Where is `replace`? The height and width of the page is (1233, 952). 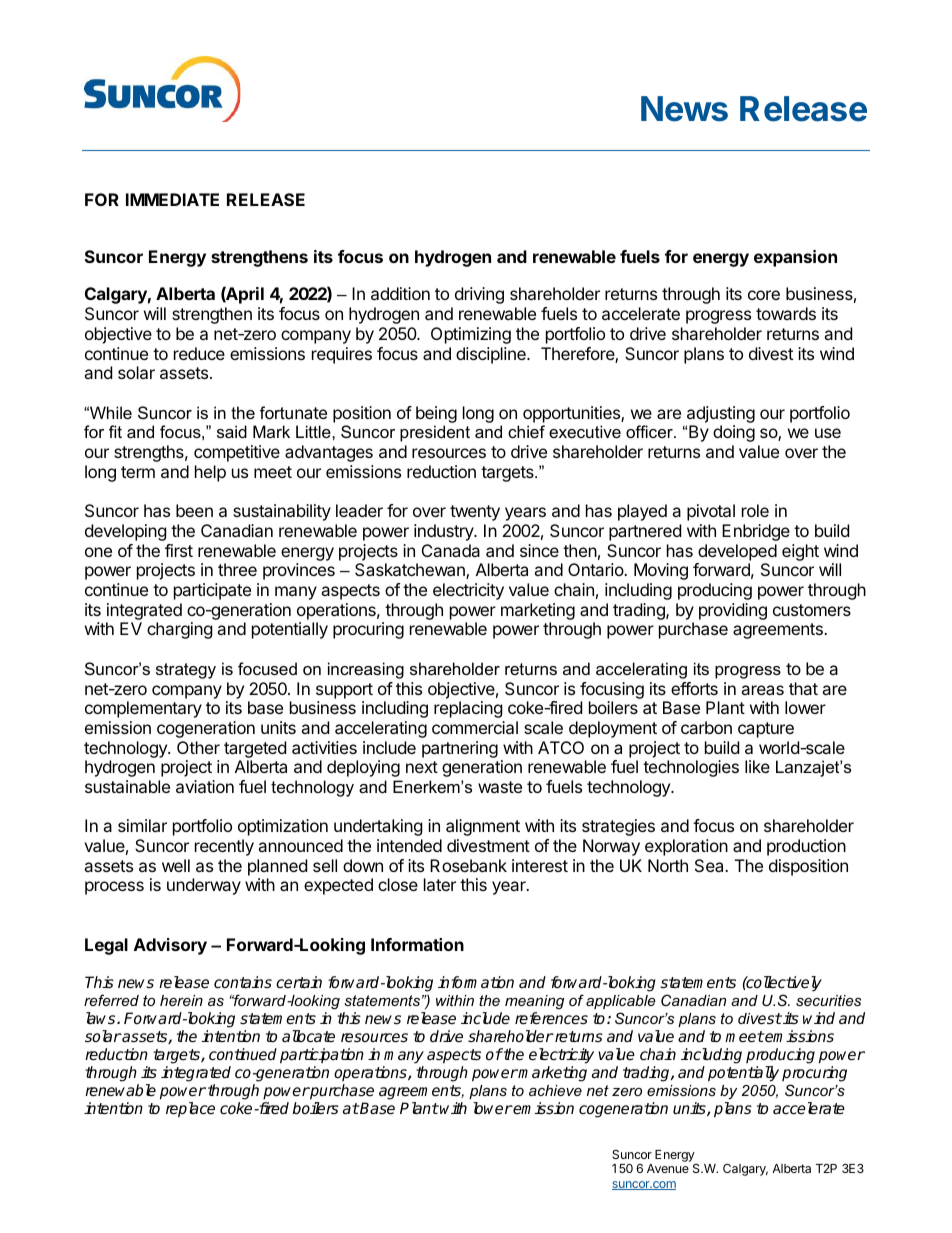 replace is located at coordinates (190, 1110).
